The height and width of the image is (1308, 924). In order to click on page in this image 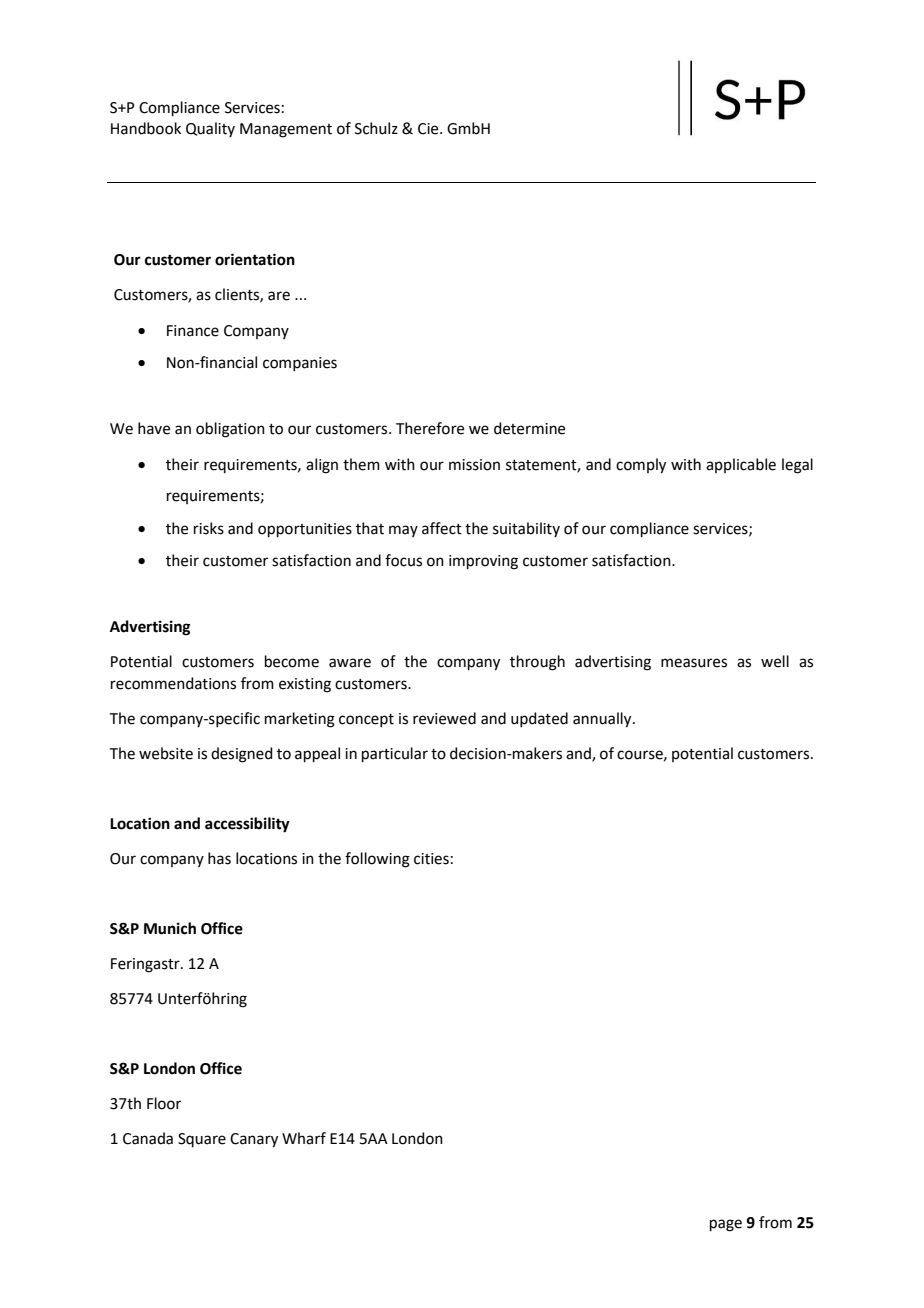, I will do `click(726, 1225)`.
